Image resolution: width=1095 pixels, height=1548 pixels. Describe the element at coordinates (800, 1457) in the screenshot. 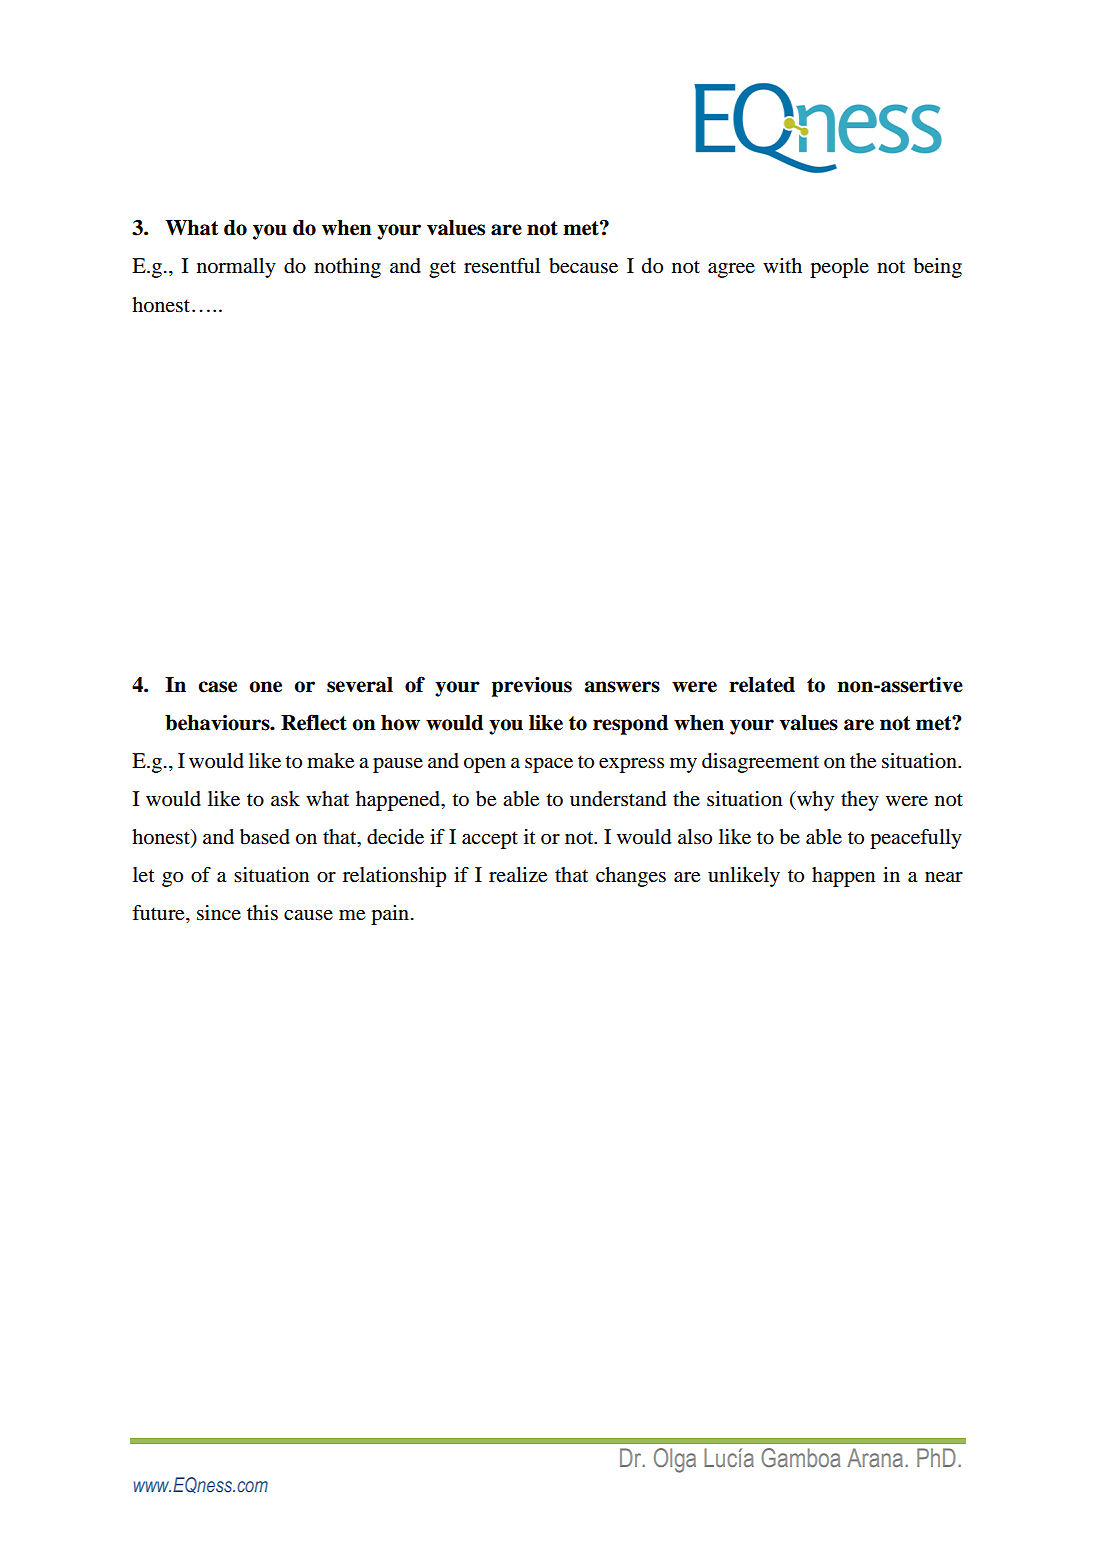

I see `Gamboa` at that location.
